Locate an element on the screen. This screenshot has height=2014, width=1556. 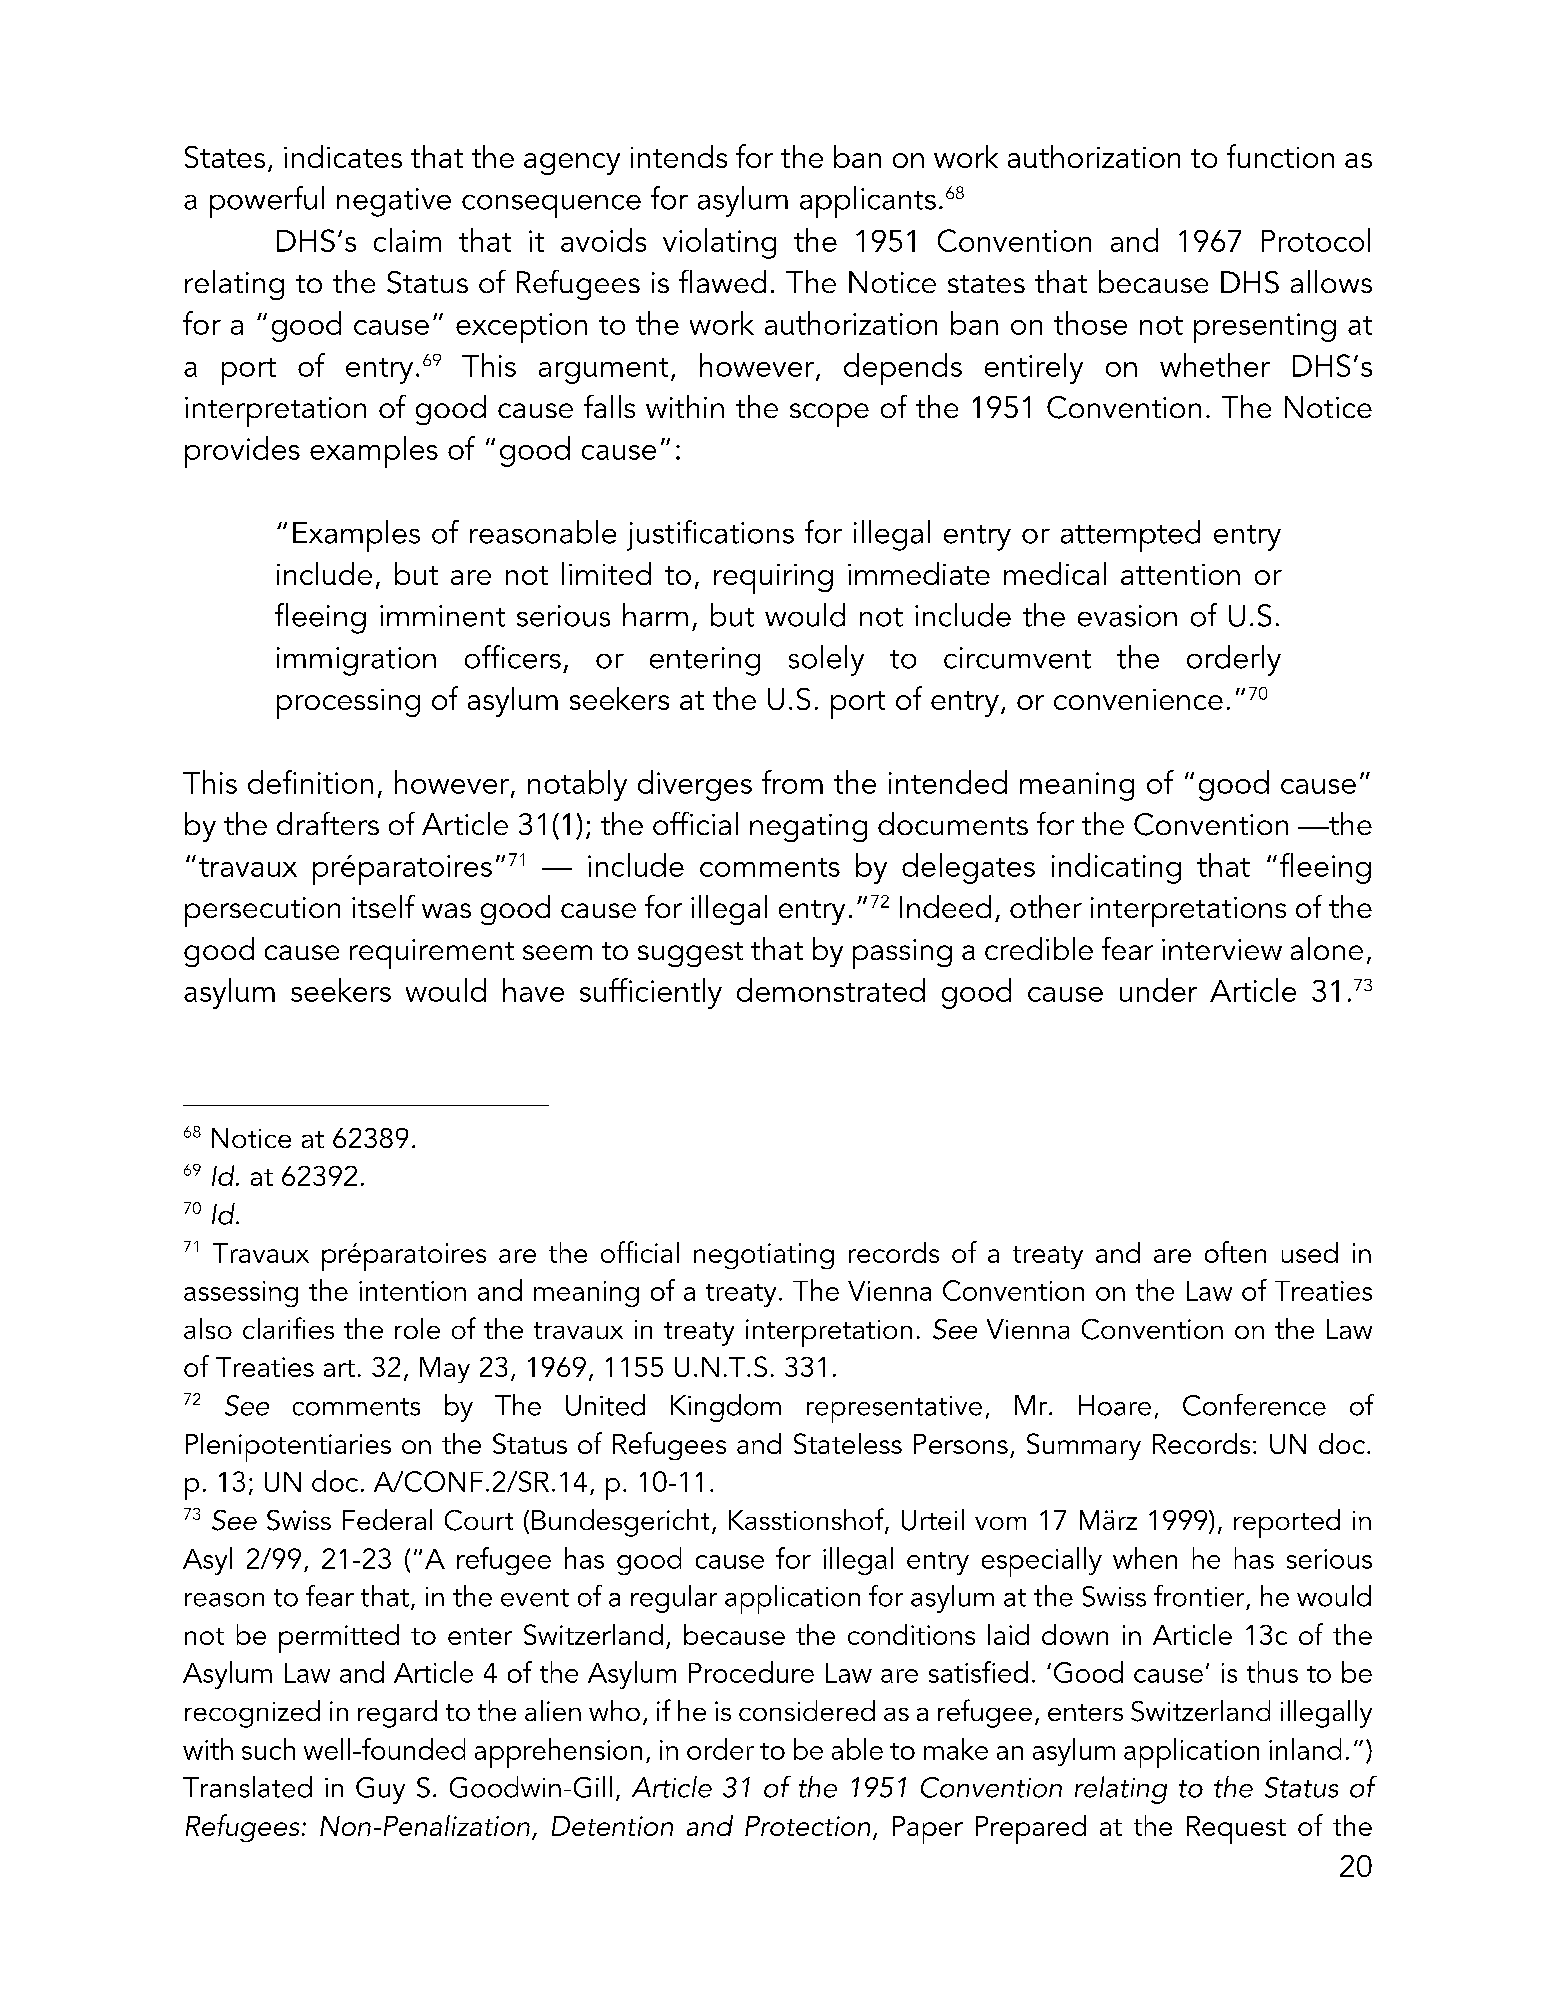
Guy is located at coordinates (380, 1790).
